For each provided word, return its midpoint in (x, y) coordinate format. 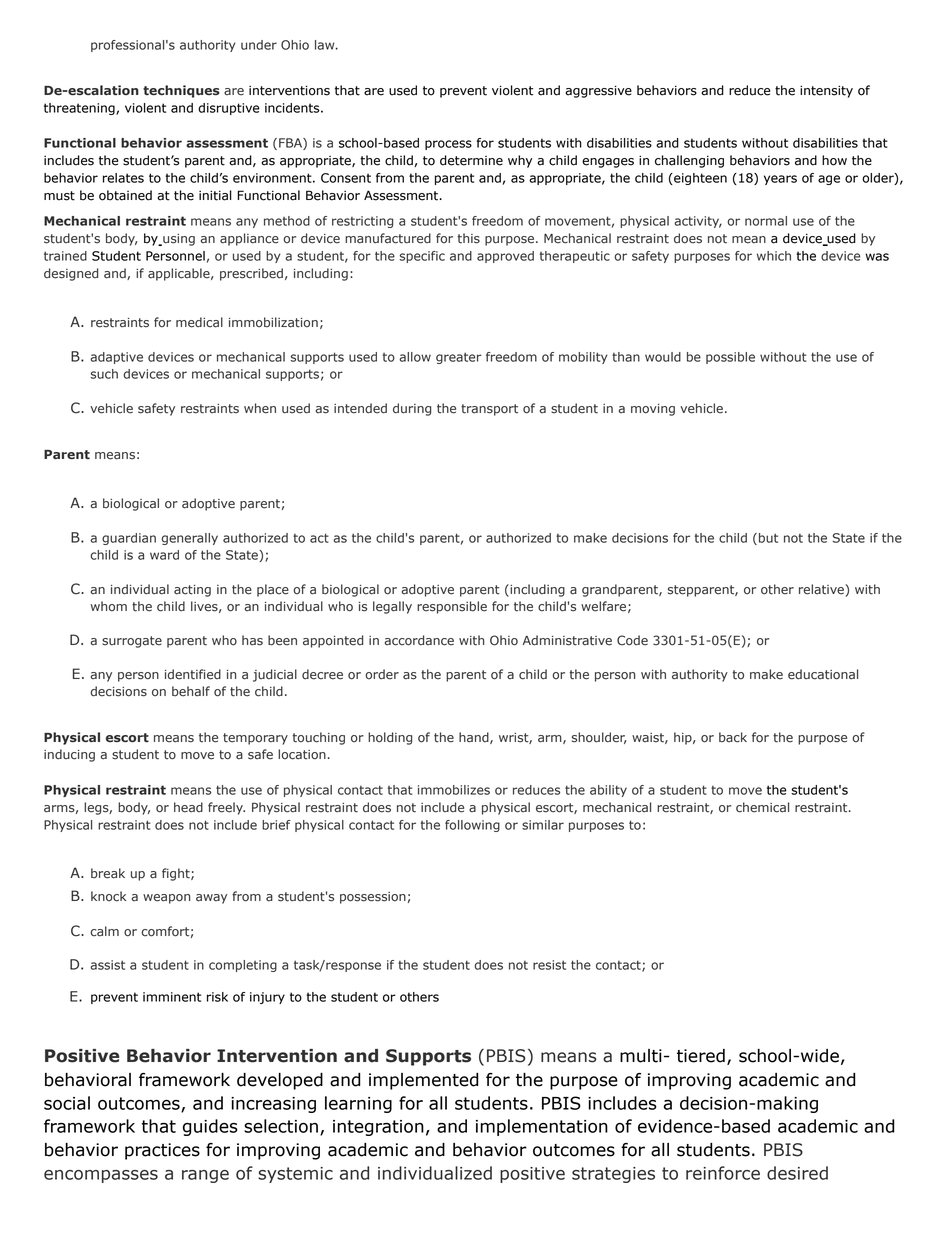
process (448, 145)
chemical (762, 807)
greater (458, 358)
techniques (181, 91)
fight (177, 874)
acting (192, 591)
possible (730, 358)
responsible (452, 607)
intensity (826, 91)
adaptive (116, 358)
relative (821, 589)
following (472, 826)
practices (162, 1151)
